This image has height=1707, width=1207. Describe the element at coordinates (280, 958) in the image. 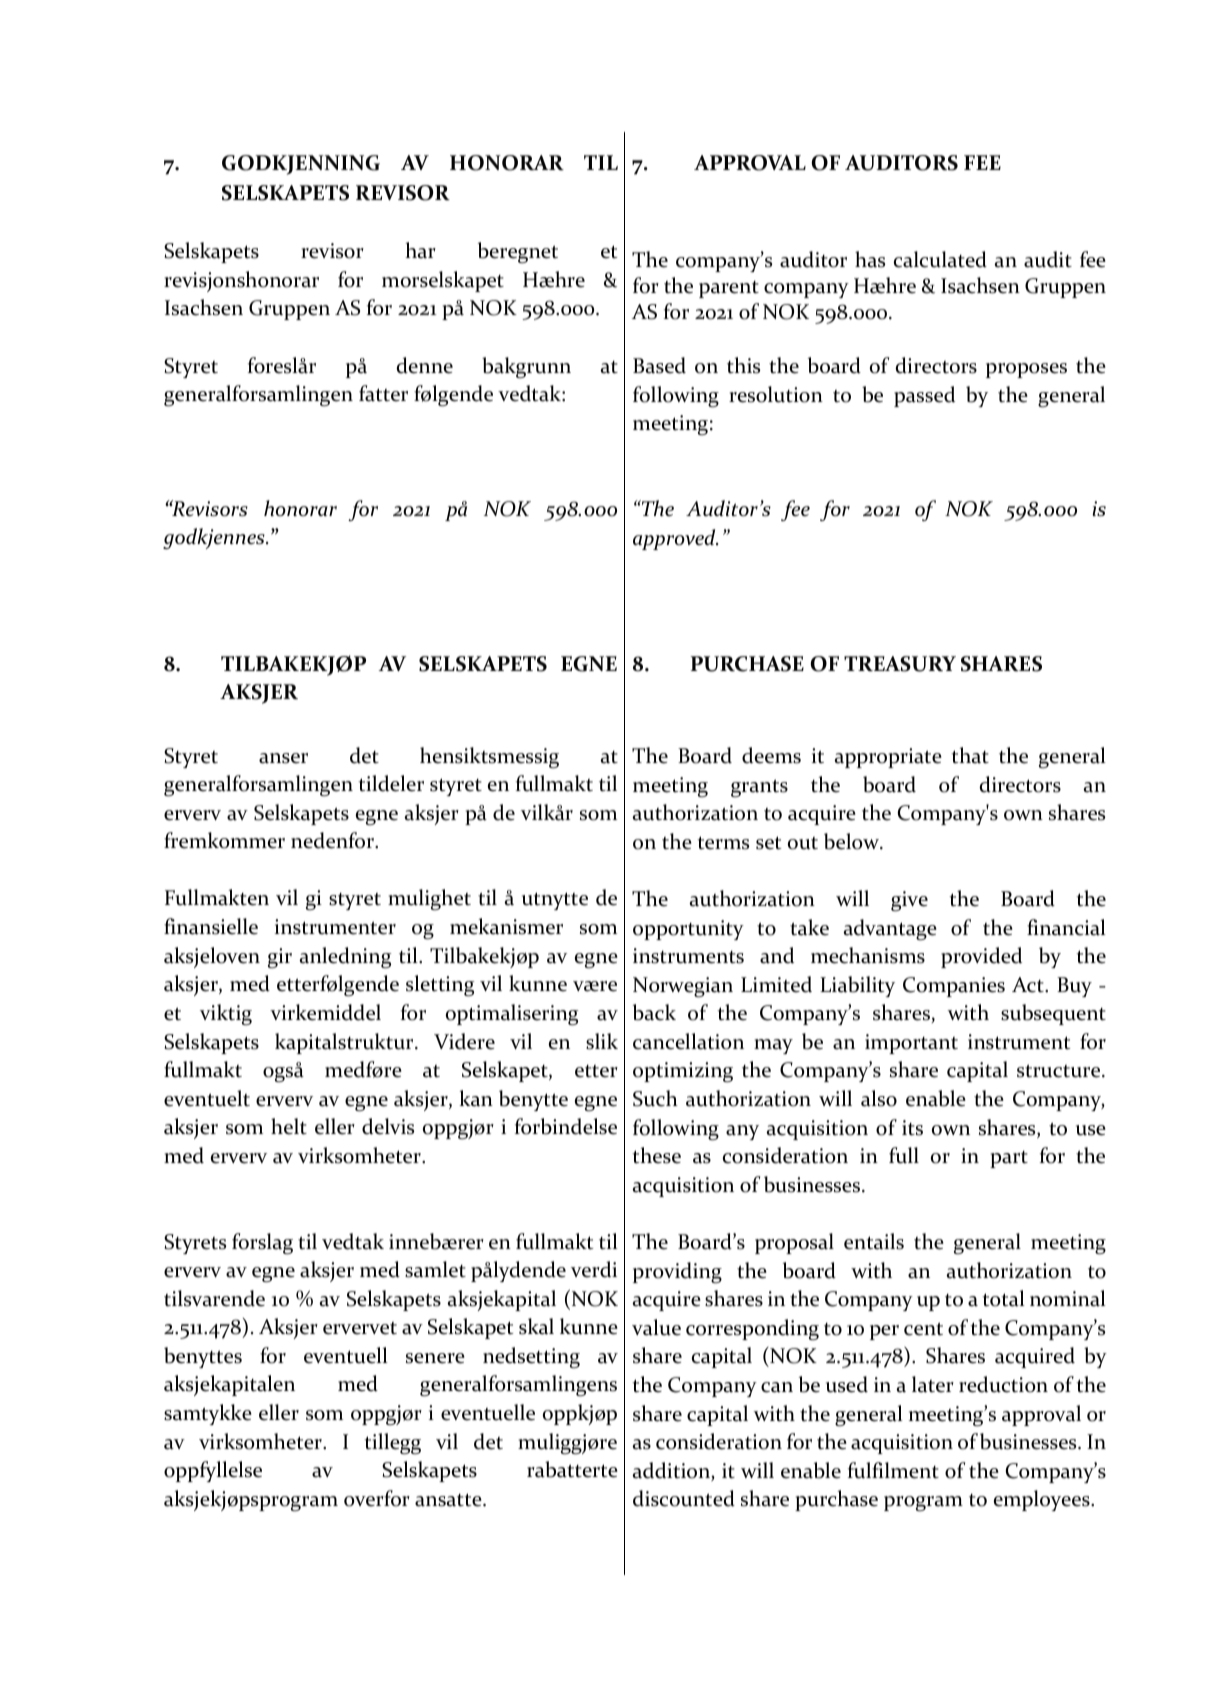

I see `gir` at that location.
